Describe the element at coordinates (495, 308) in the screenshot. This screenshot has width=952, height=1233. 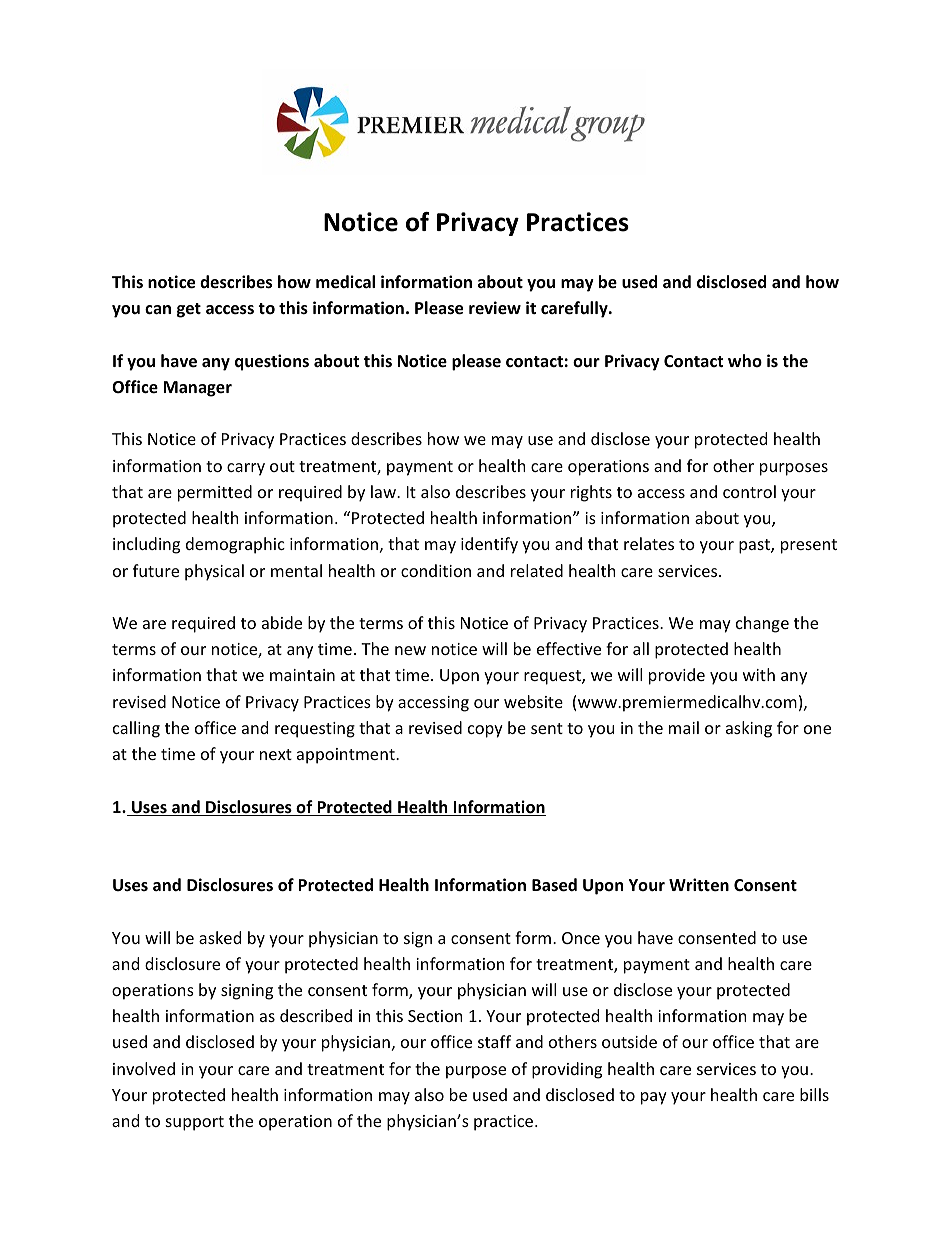
I see `review` at that location.
